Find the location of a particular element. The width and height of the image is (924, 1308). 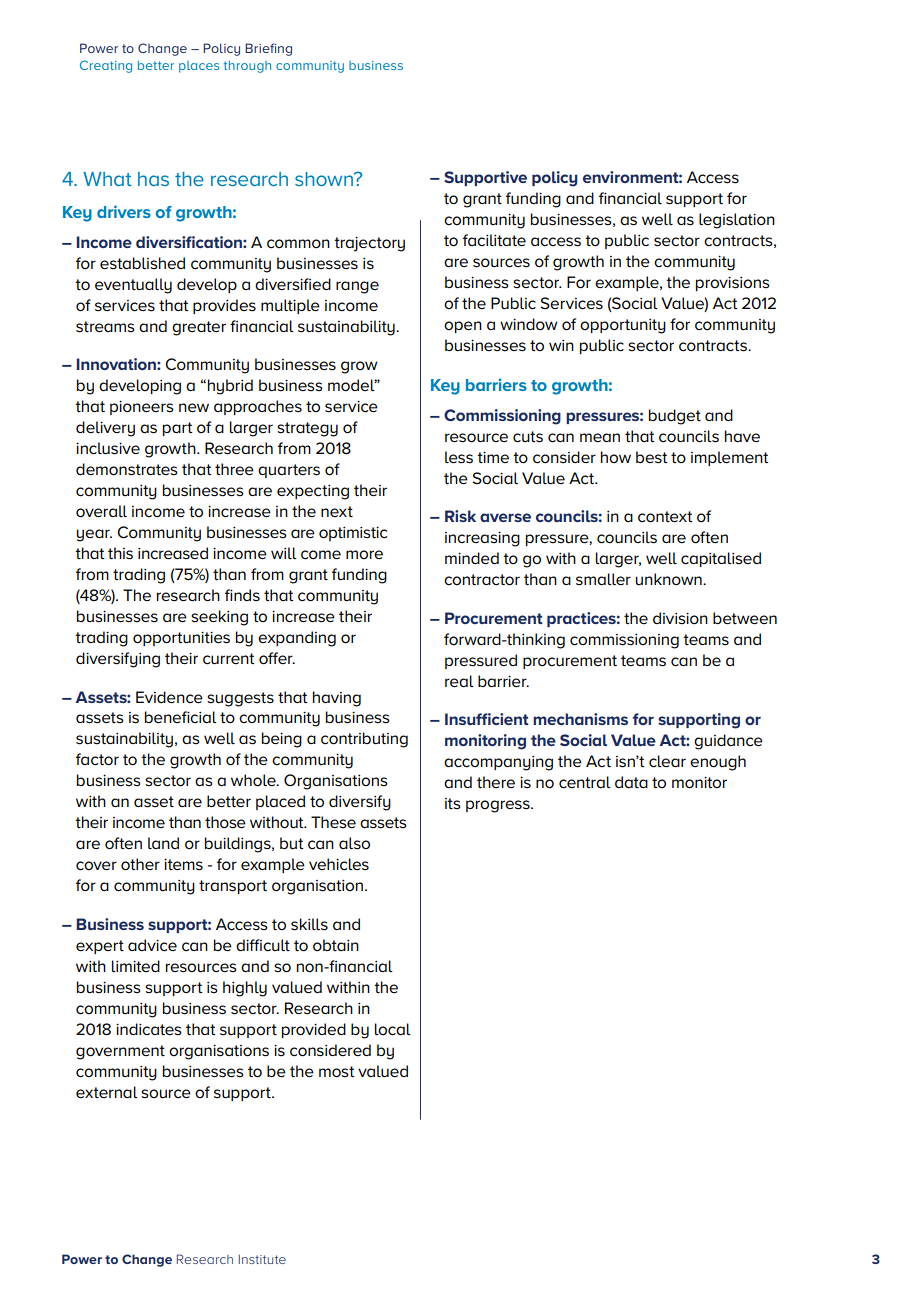

part is located at coordinates (178, 429).
